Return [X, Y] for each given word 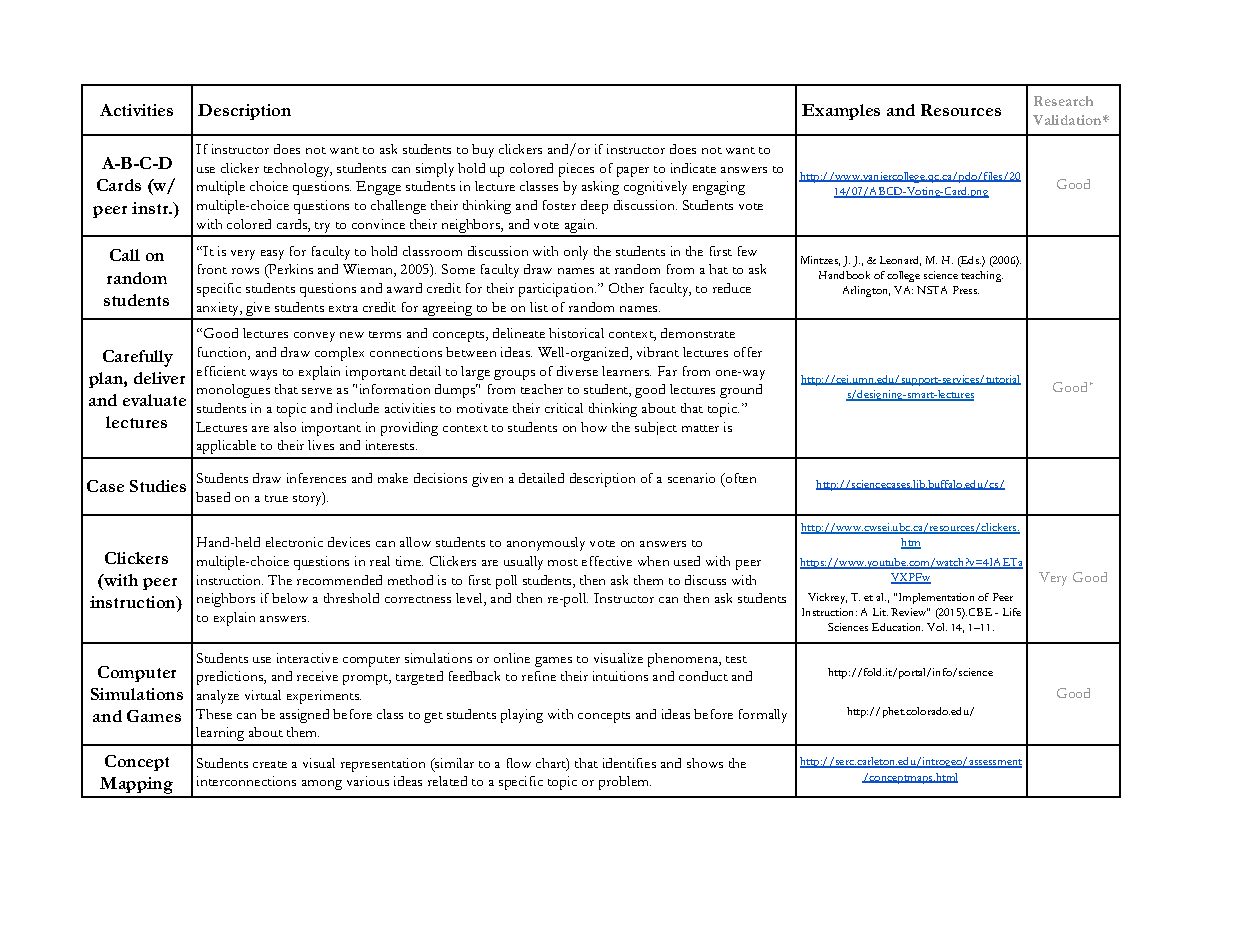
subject [656, 428]
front [212, 269]
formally [763, 716]
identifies [629, 763]
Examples [841, 112]
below [290, 598]
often [739, 479]
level [470, 599]
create [270, 764]
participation [557, 290]
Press [966, 290]
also [285, 427]
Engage [378, 188]
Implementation [935, 598]
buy [483, 151]
